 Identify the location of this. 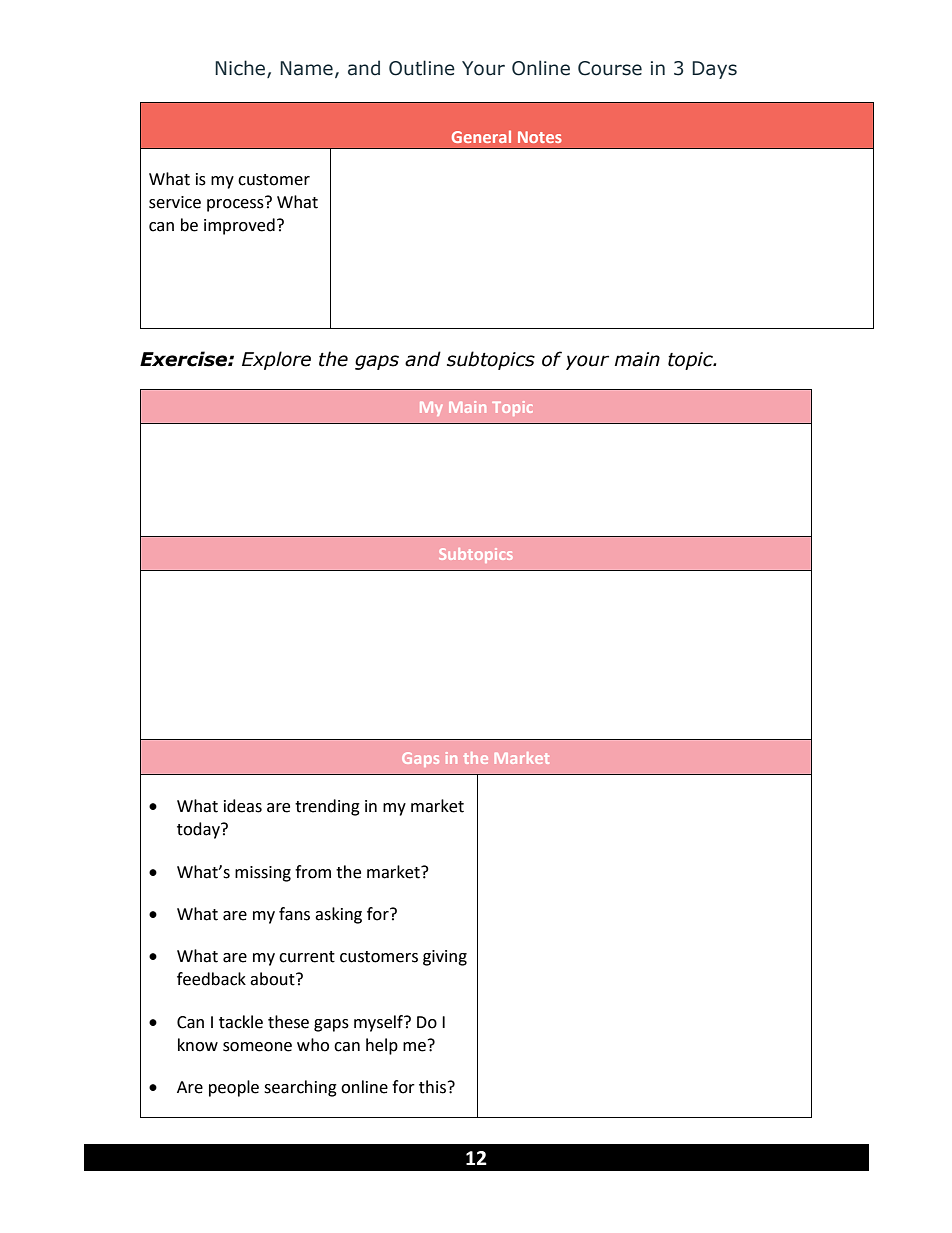
(432, 1087).
